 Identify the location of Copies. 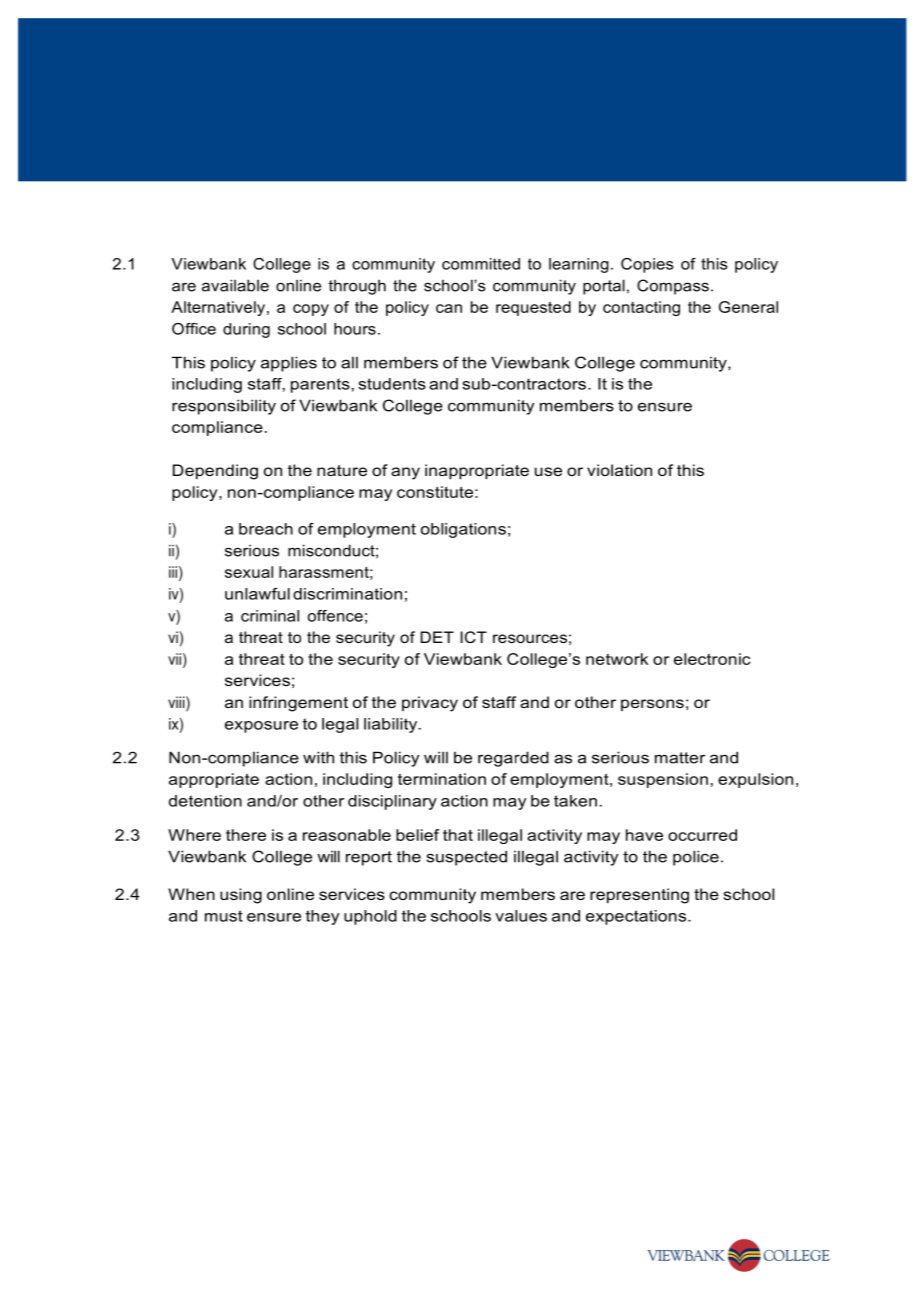
(647, 265).
